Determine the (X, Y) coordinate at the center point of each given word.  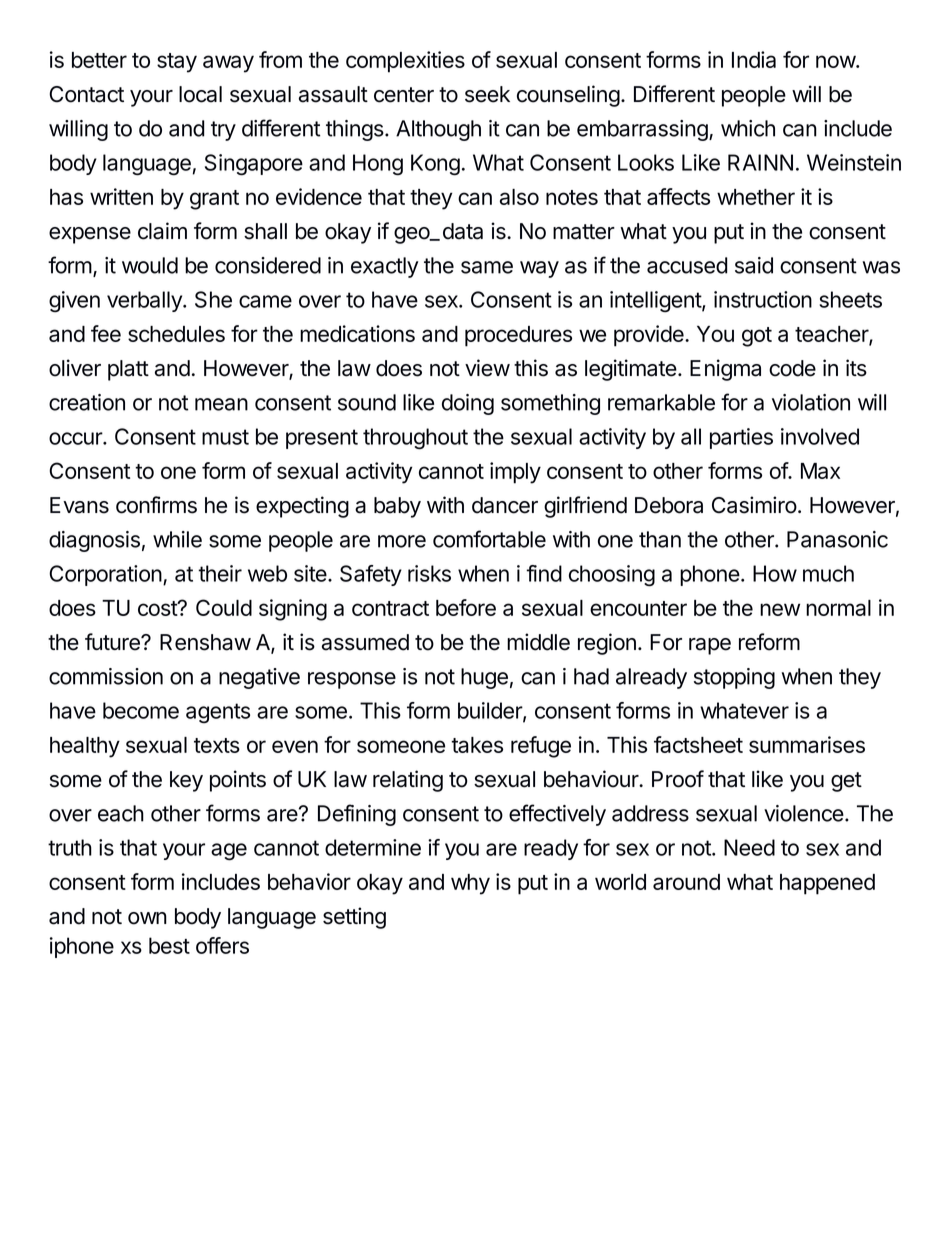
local (200, 94)
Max (820, 471)
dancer (505, 505)
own (147, 918)
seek (487, 94)
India (754, 59)
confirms (156, 505)
